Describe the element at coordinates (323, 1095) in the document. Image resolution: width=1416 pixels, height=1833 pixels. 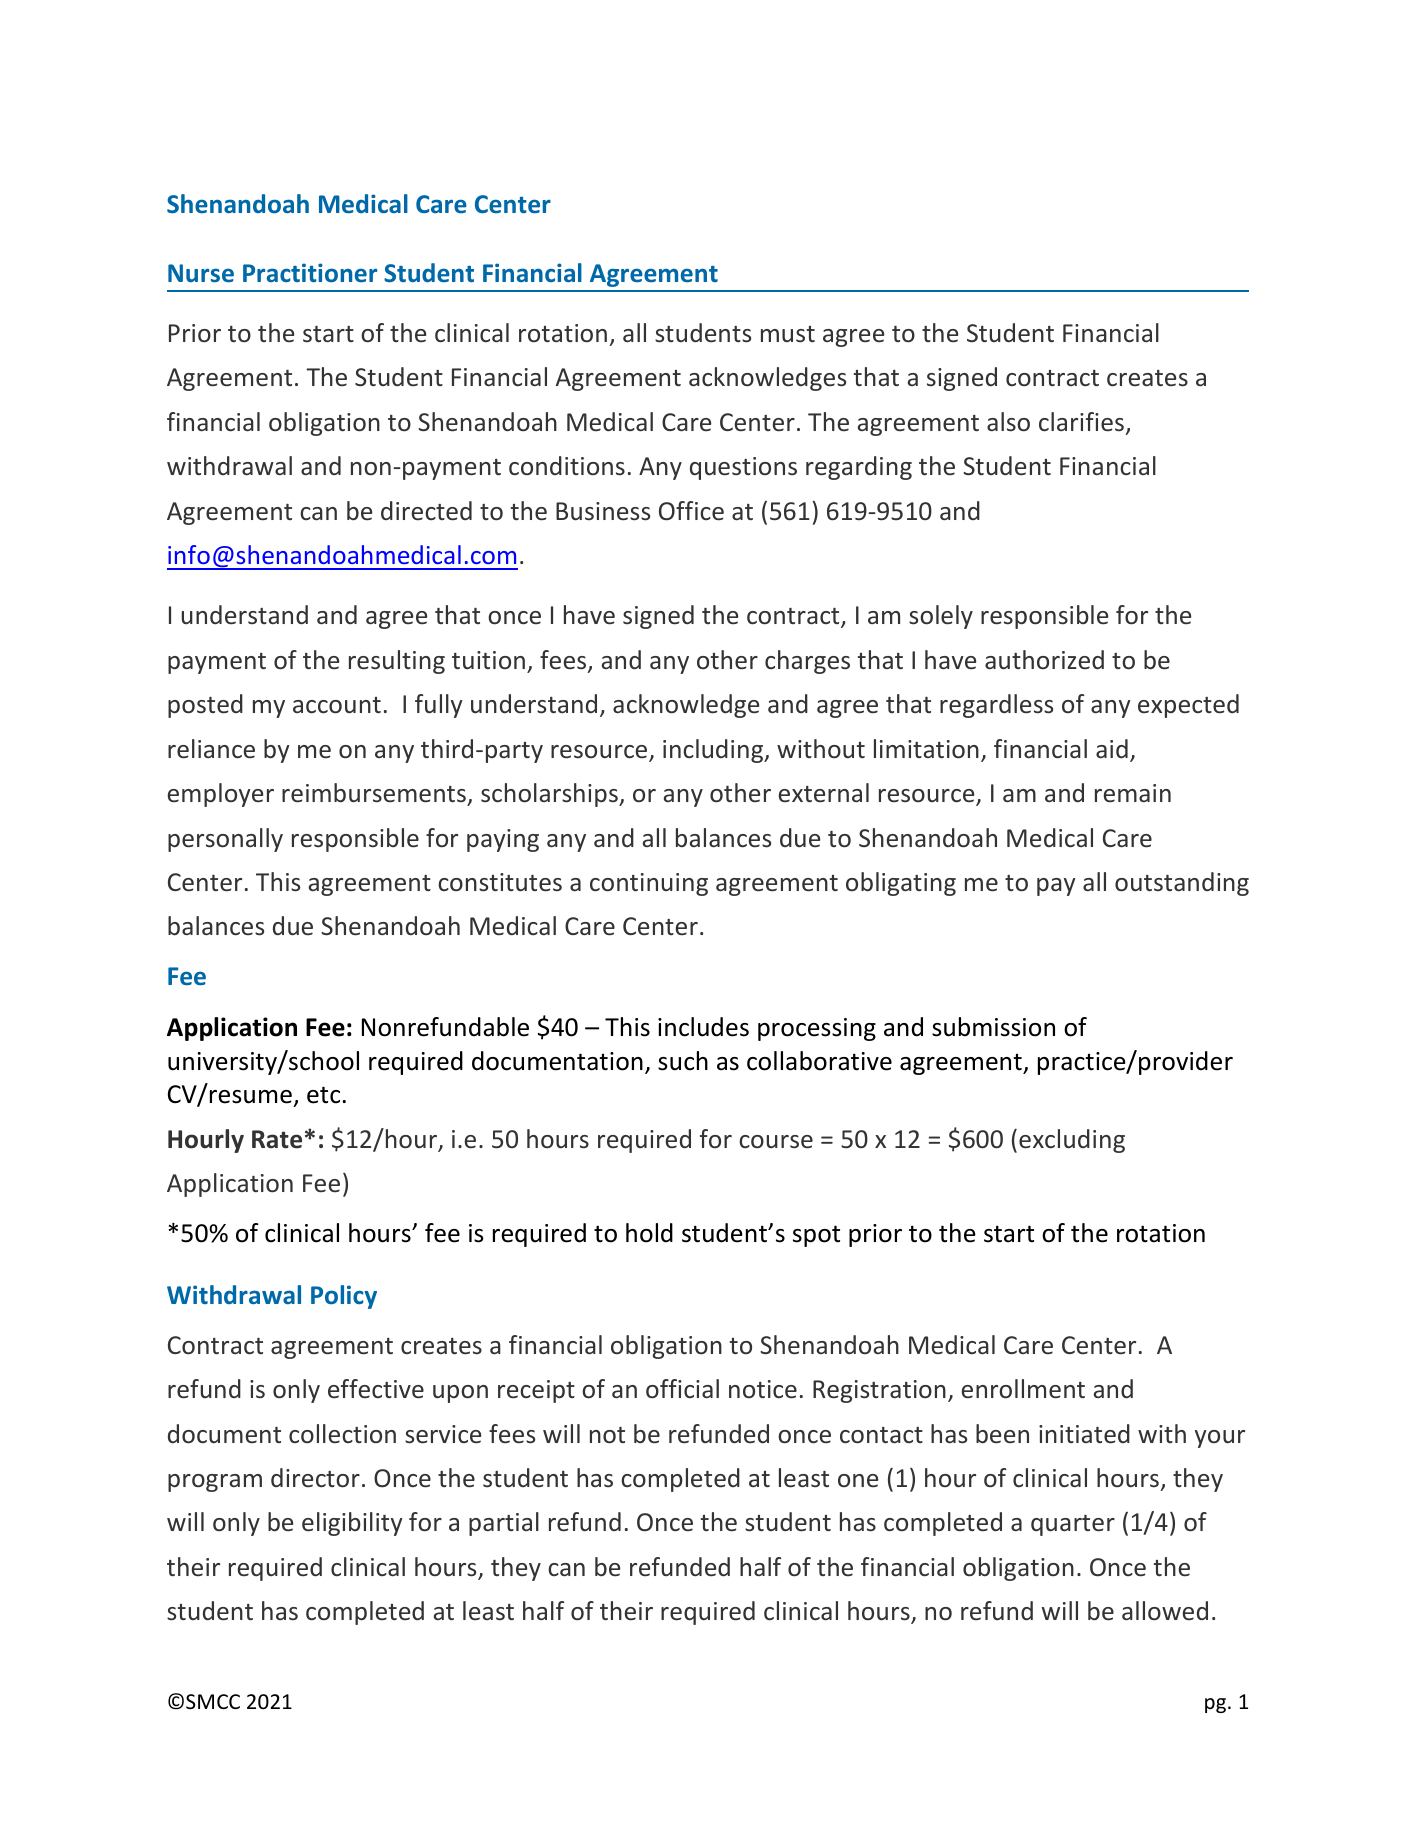
I see `etc` at that location.
